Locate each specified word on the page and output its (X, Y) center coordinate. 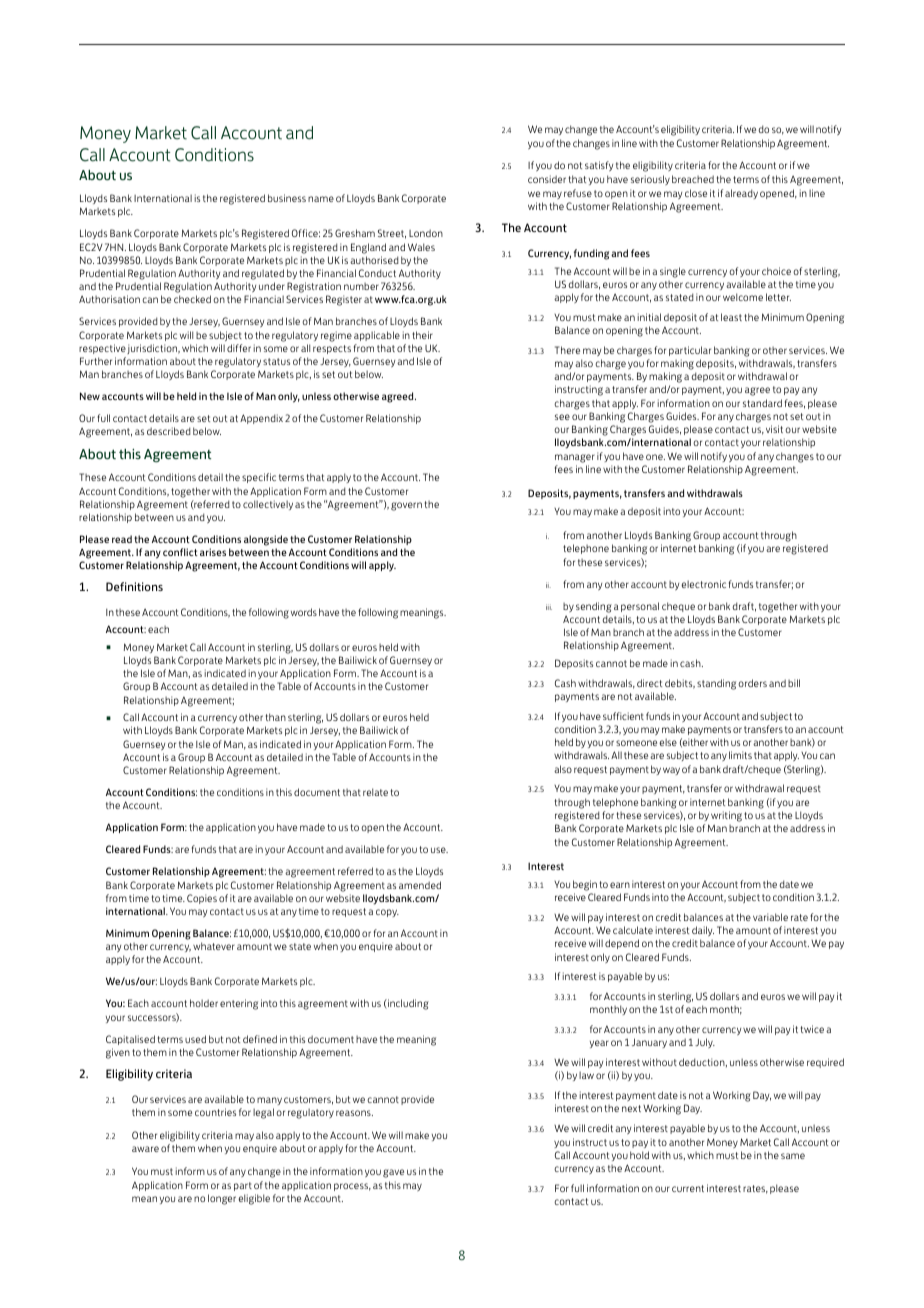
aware (145, 1149)
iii (549, 607)
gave (393, 1173)
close (696, 193)
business (287, 198)
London (426, 233)
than (276, 717)
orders (752, 683)
